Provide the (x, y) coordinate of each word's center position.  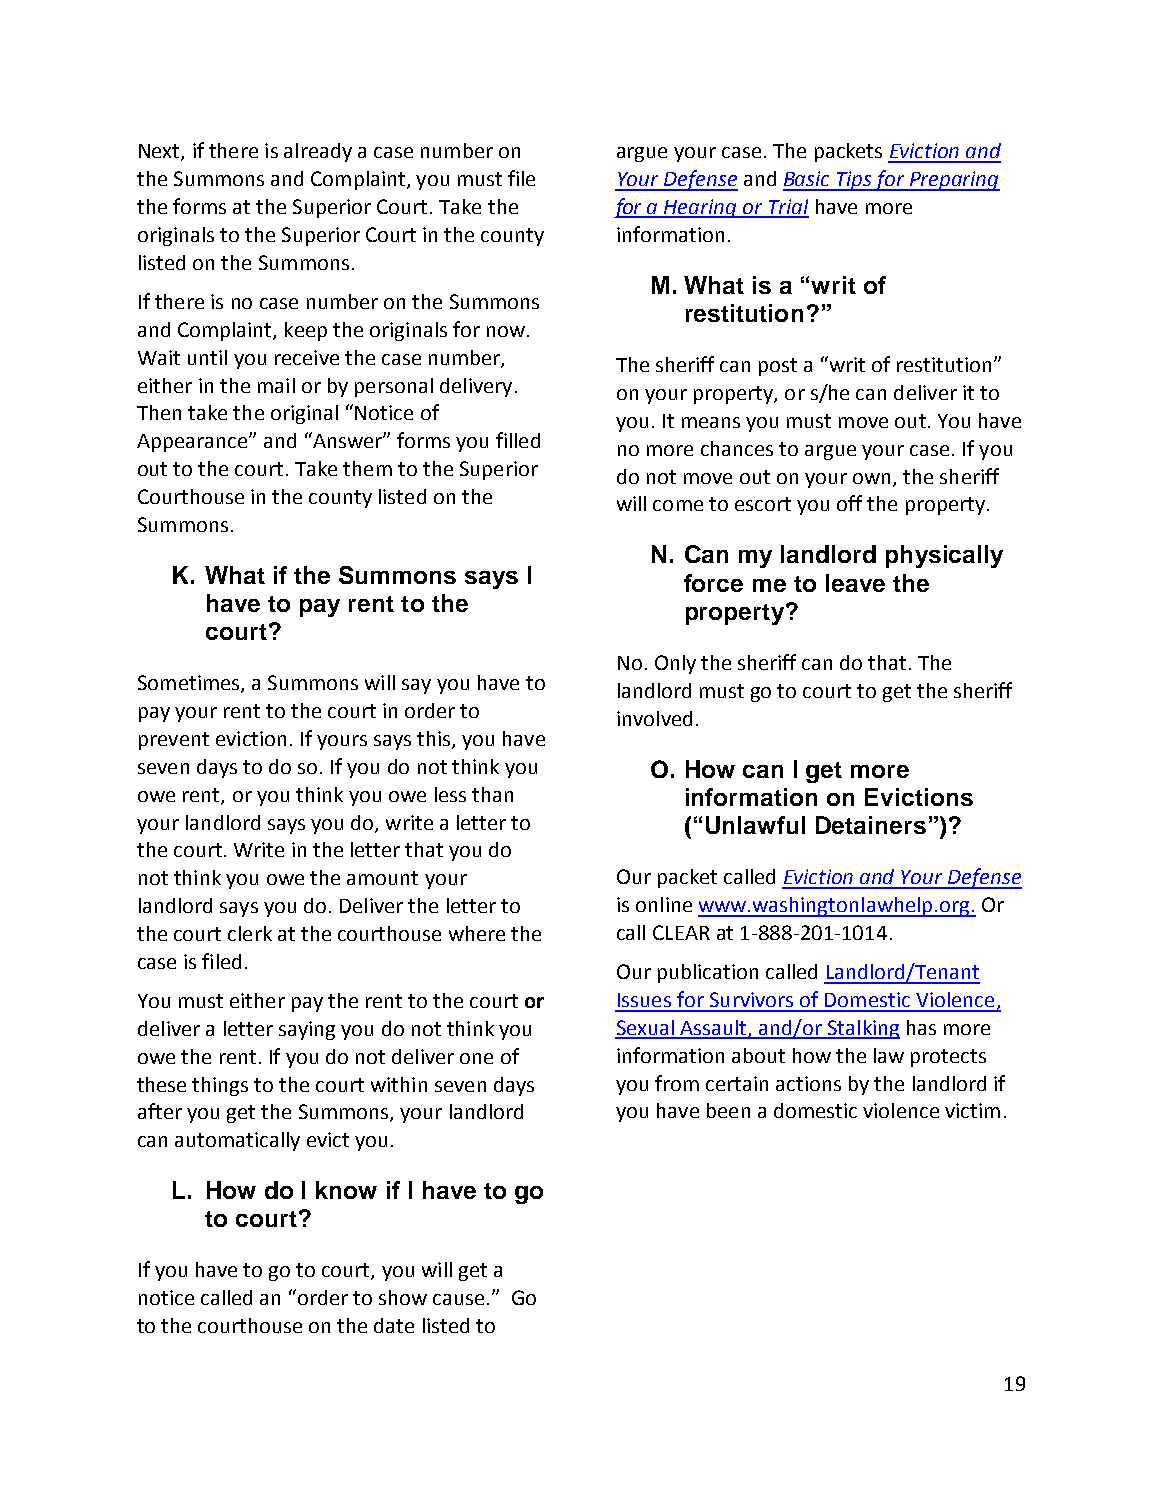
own (871, 478)
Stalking (863, 1029)
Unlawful (755, 825)
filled (518, 440)
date (394, 1325)
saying (307, 1030)
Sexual (645, 1029)
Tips (854, 181)
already (318, 152)
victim (972, 1110)
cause (458, 1299)
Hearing (701, 208)
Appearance (193, 443)
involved (654, 718)
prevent (174, 741)
